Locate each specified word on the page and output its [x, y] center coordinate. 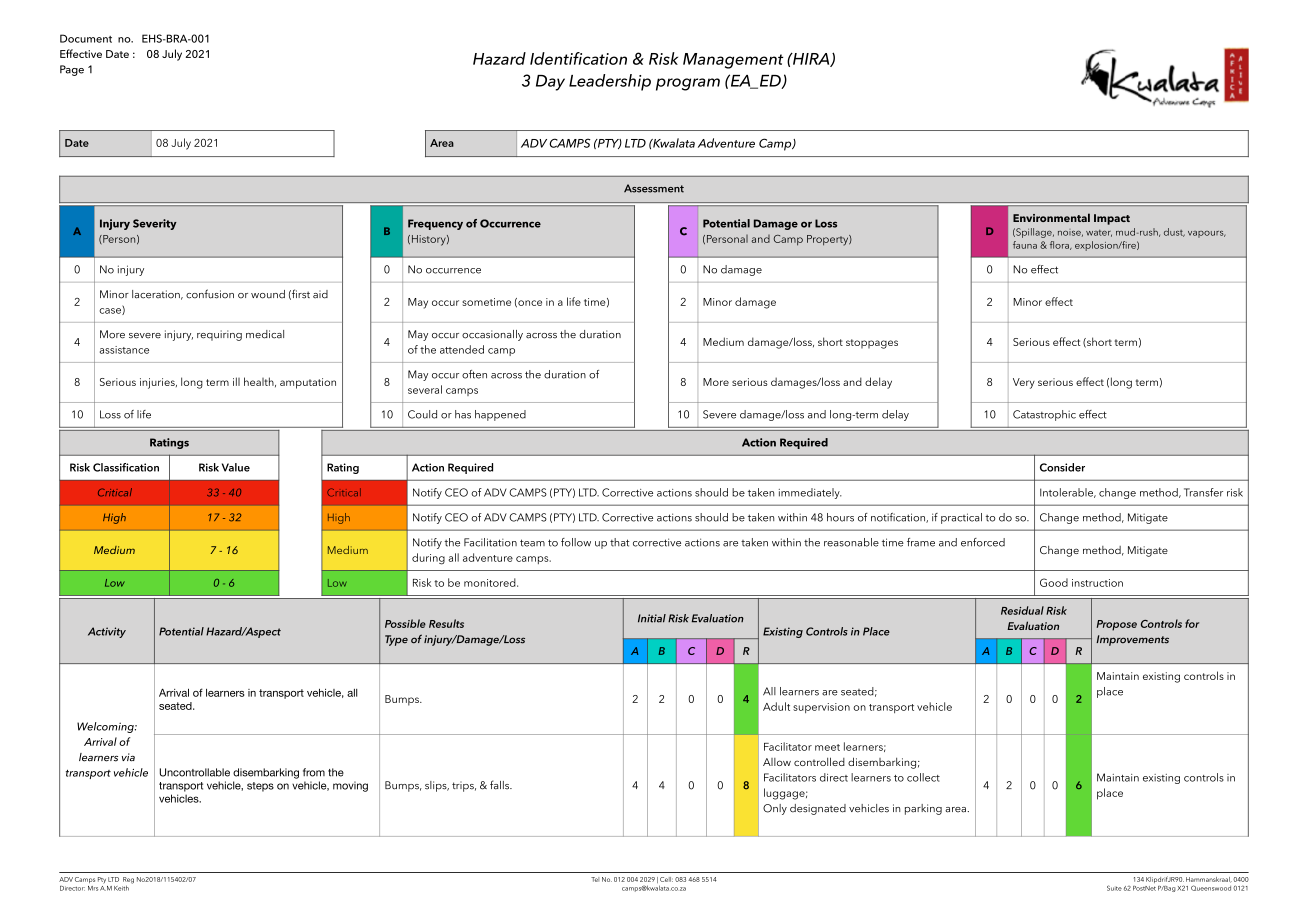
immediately [810, 493]
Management [733, 61]
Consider [1062, 467]
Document [86, 38]
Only [775, 809]
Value [236, 467]
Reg [128, 881]
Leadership [610, 82]
